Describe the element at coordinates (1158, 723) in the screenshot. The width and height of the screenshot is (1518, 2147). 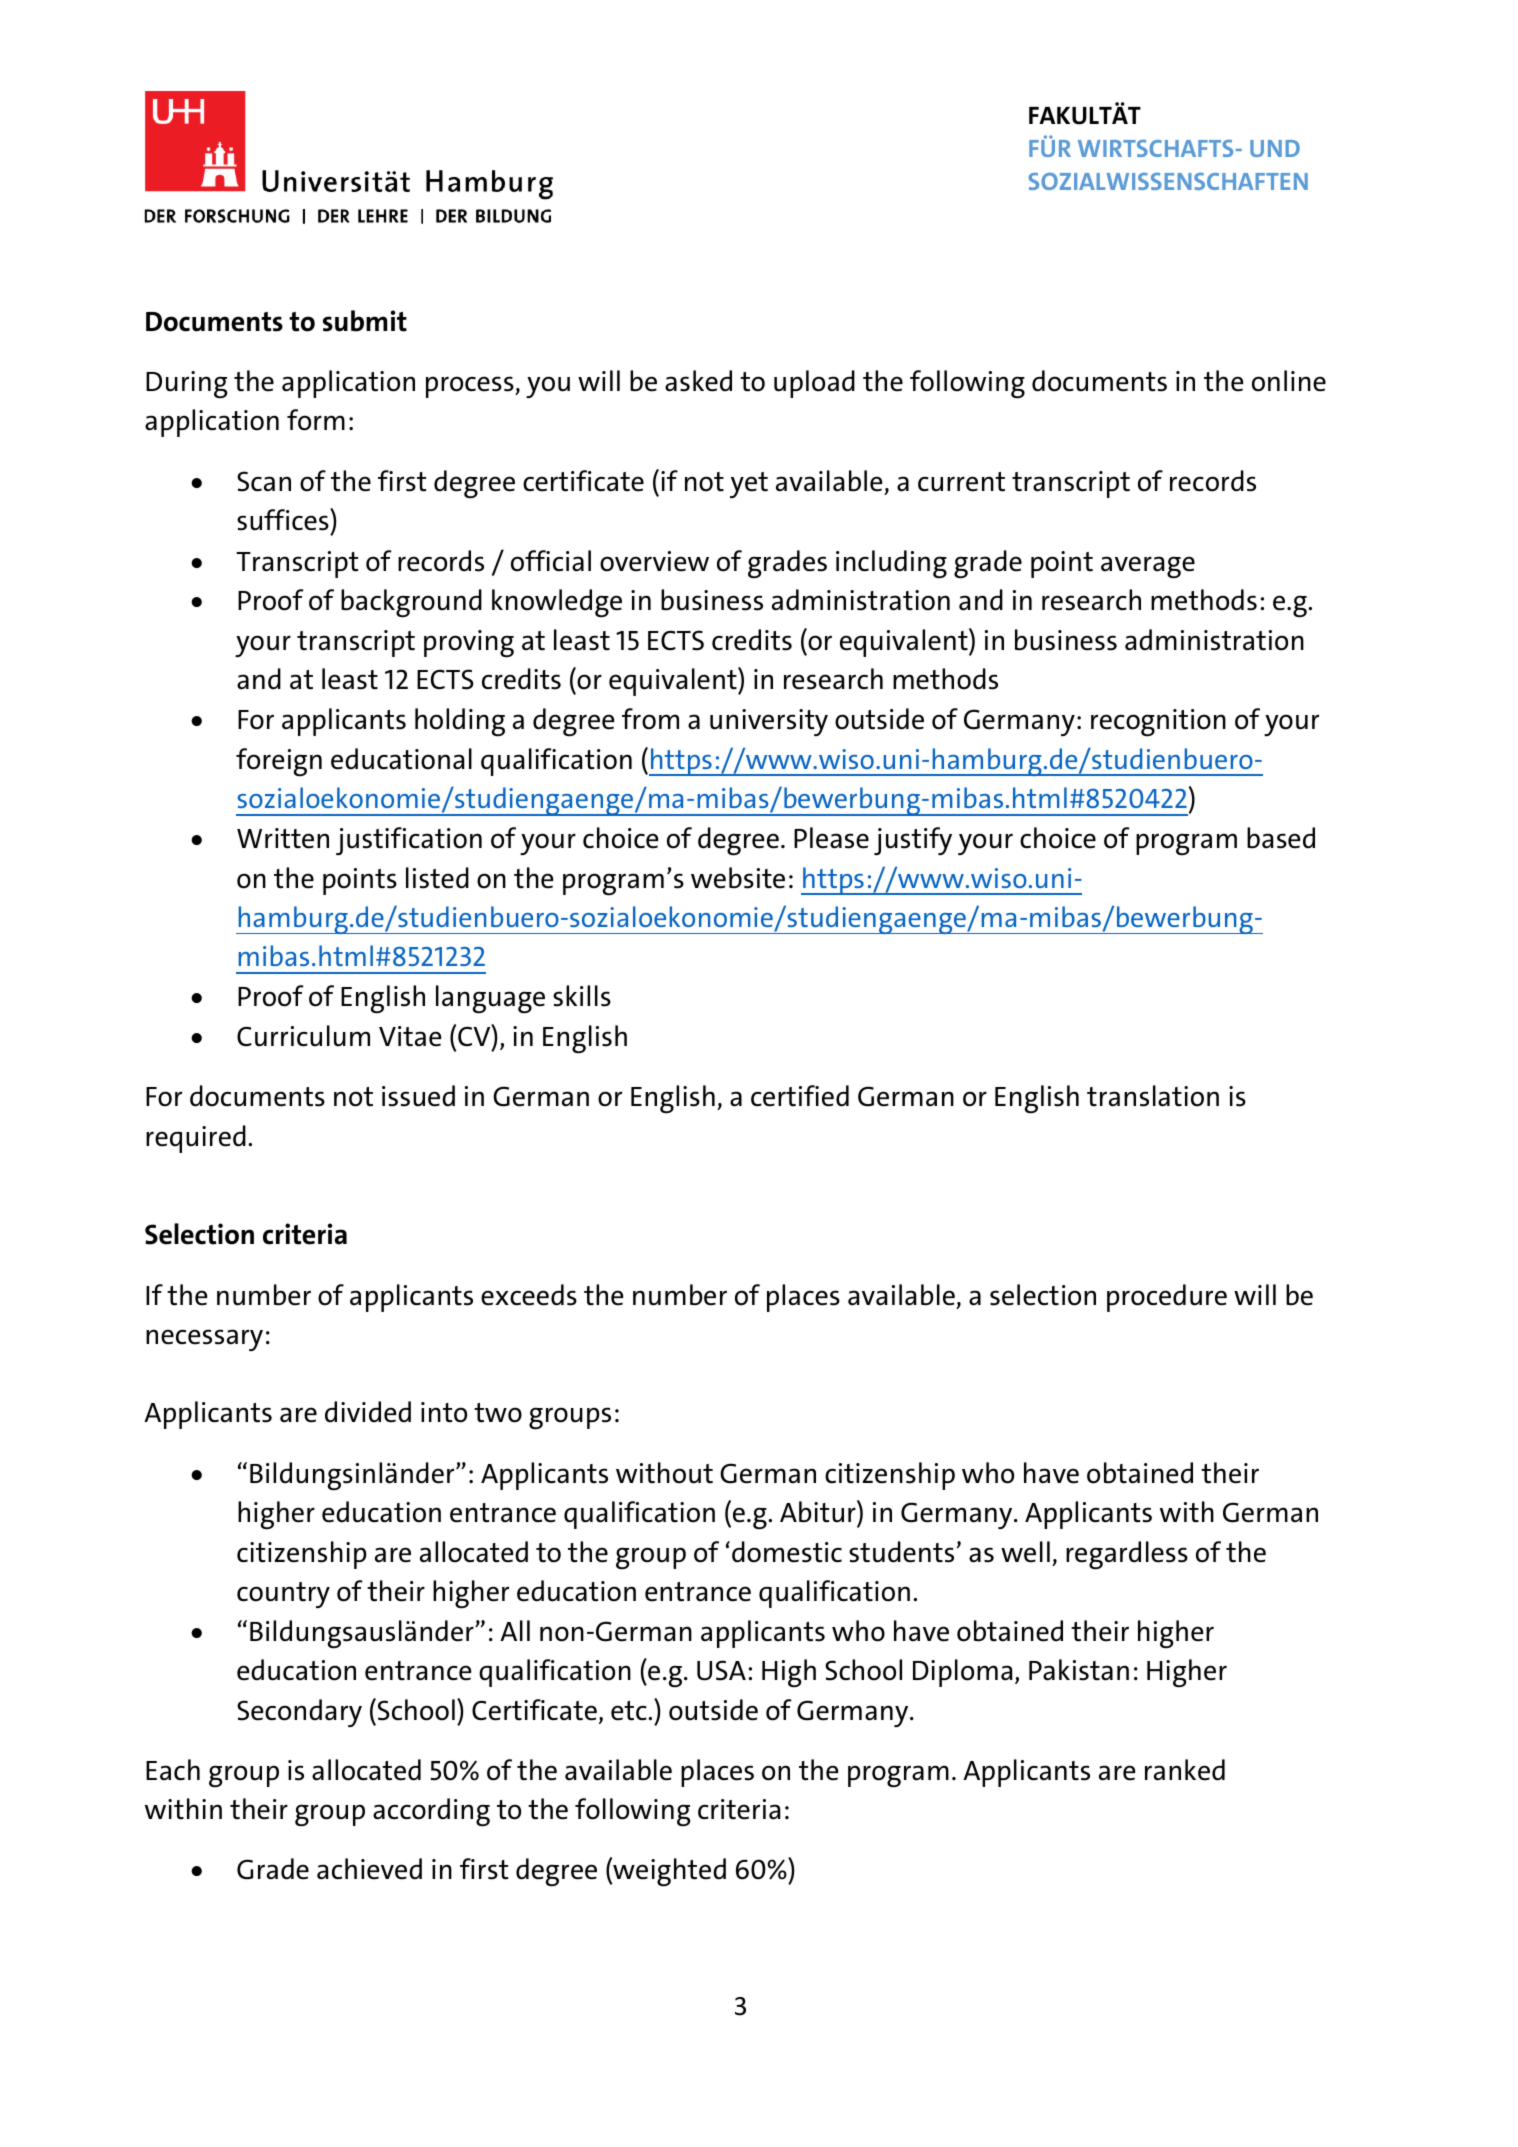
I see `recognition` at that location.
